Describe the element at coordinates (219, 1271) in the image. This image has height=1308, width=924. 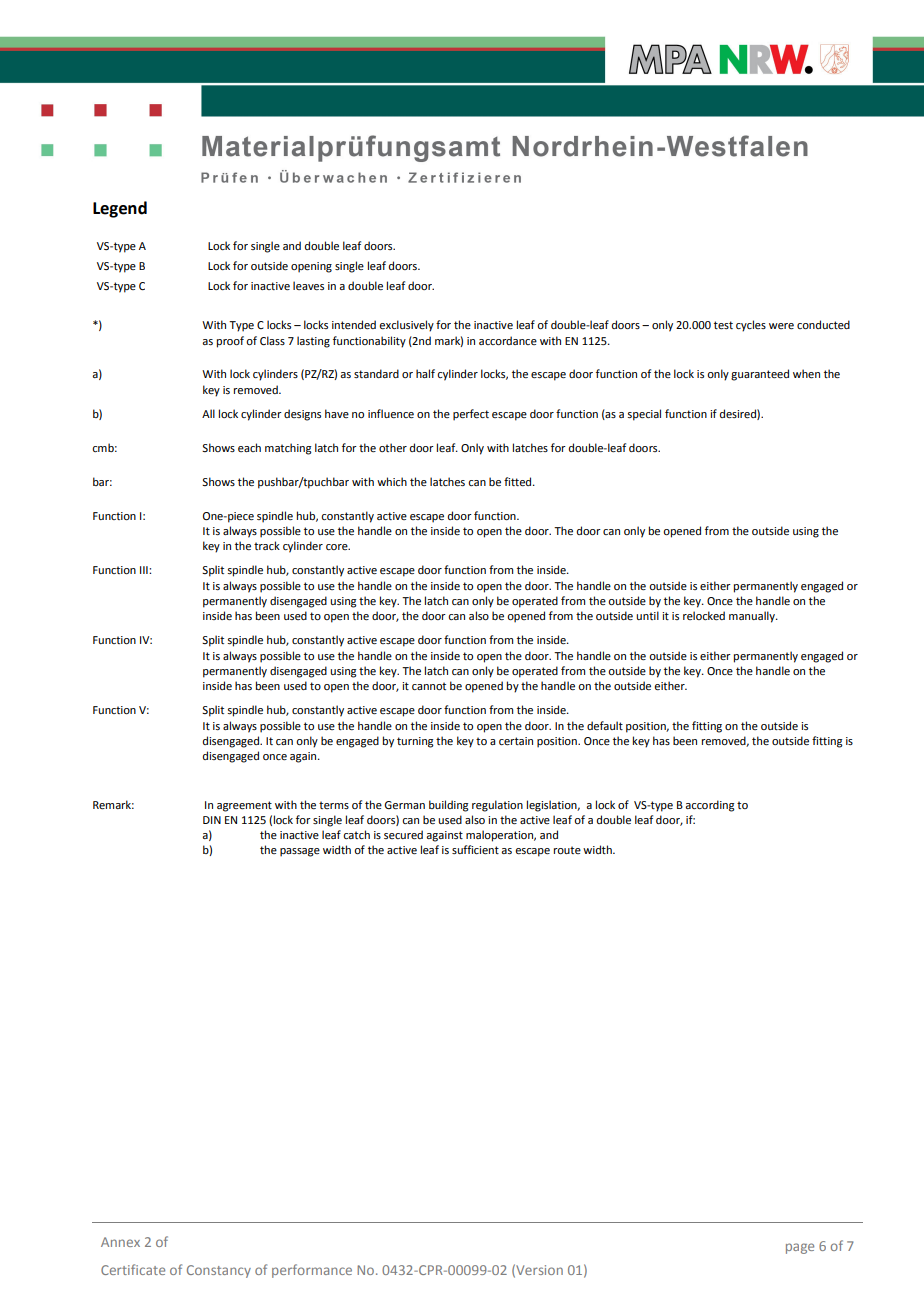
I see `Constancy` at that location.
